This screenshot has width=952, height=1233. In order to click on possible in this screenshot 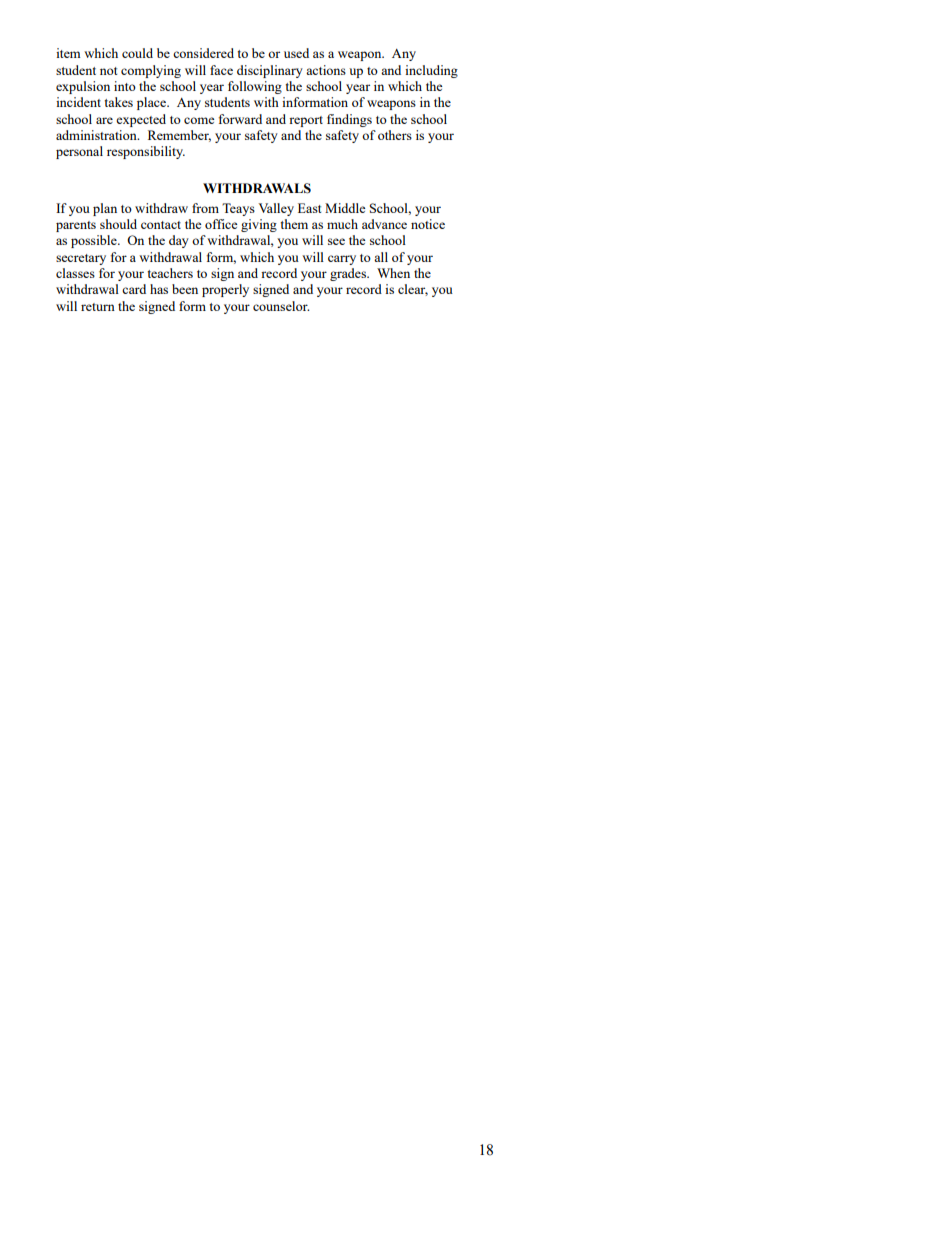, I will do `click(95, 241)`.
